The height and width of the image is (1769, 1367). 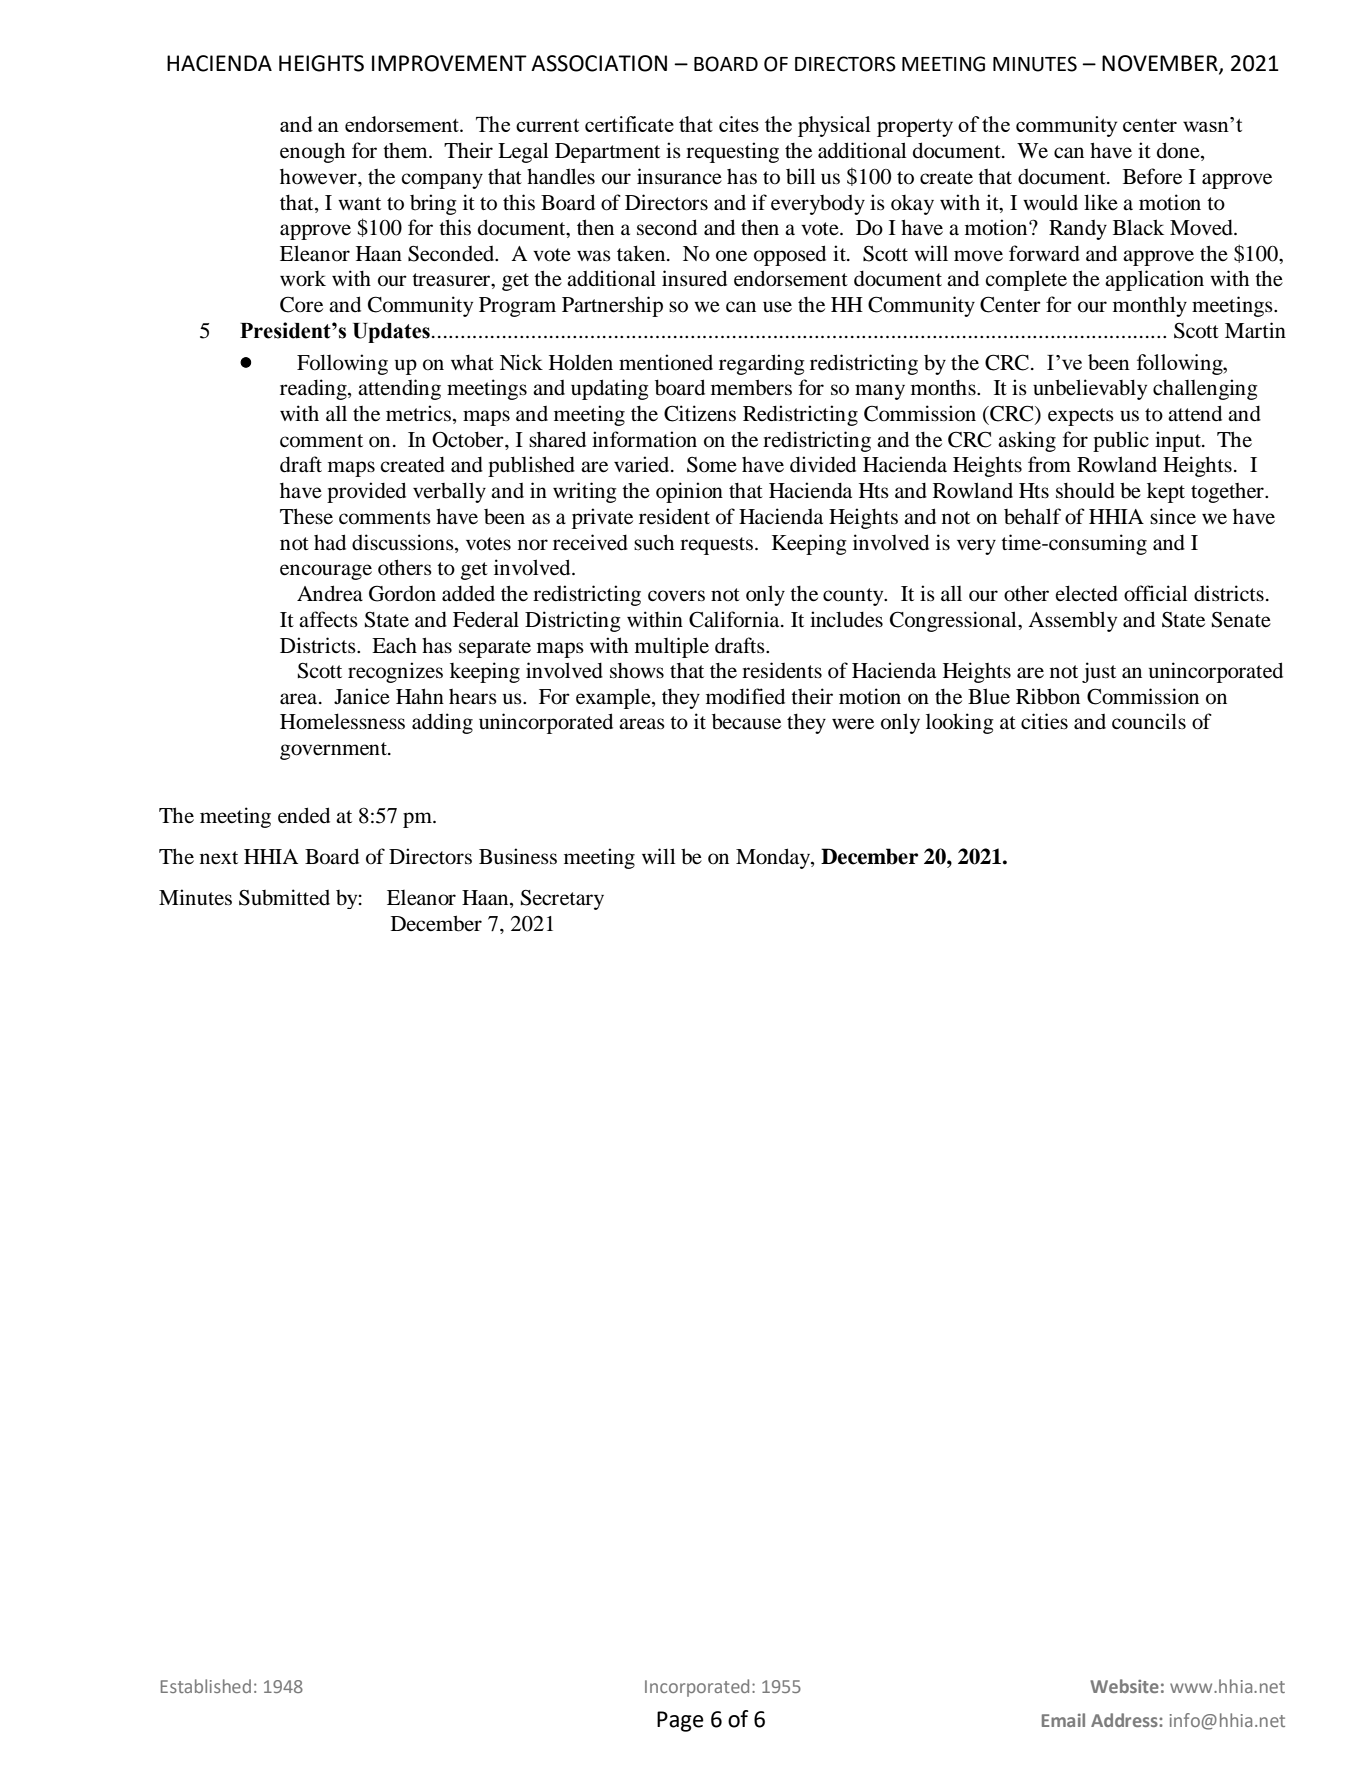 I want to click on NOVEMBER, so click(x=1161, y=64).
